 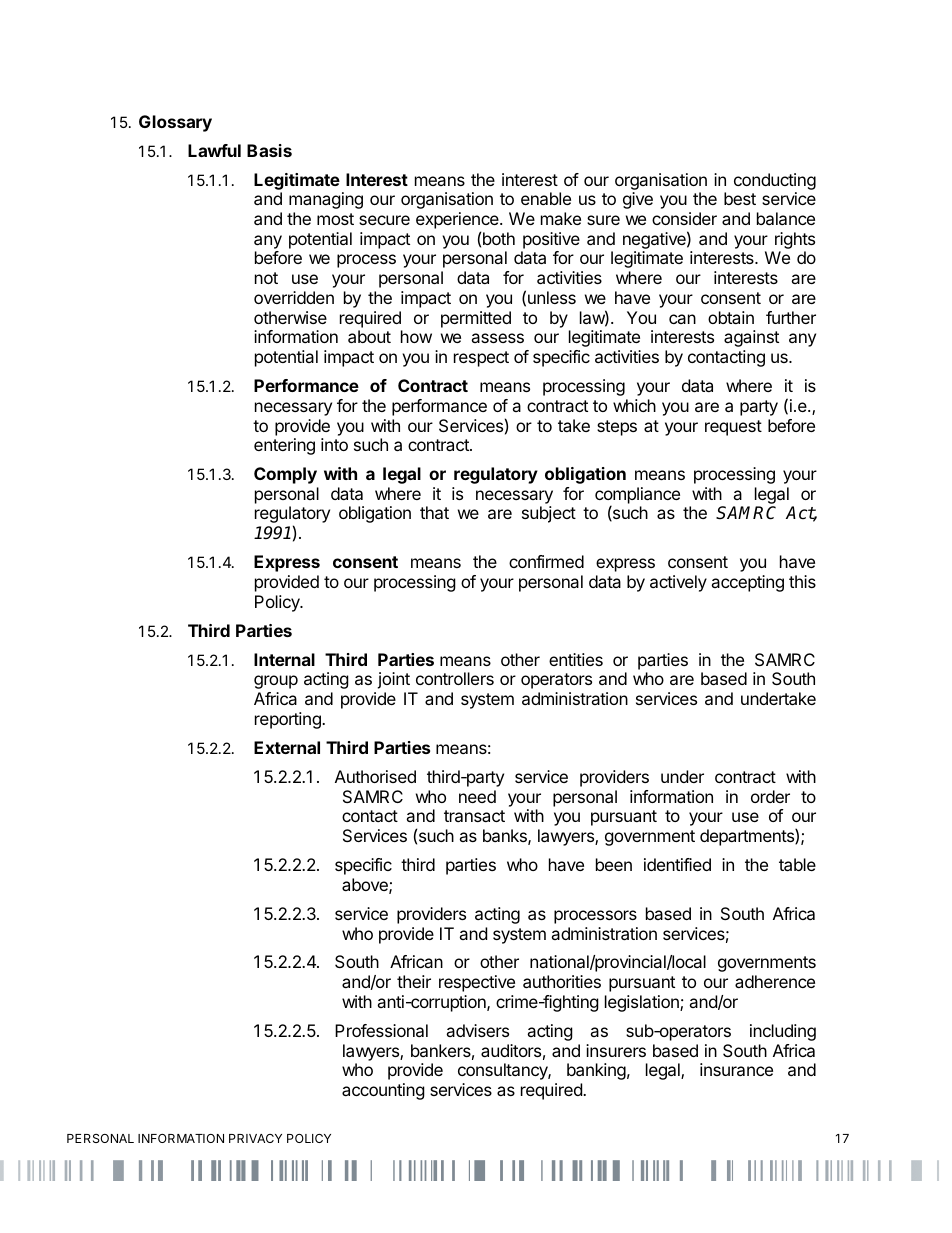 I want to click on controllers, so click(x=455, y=678).
